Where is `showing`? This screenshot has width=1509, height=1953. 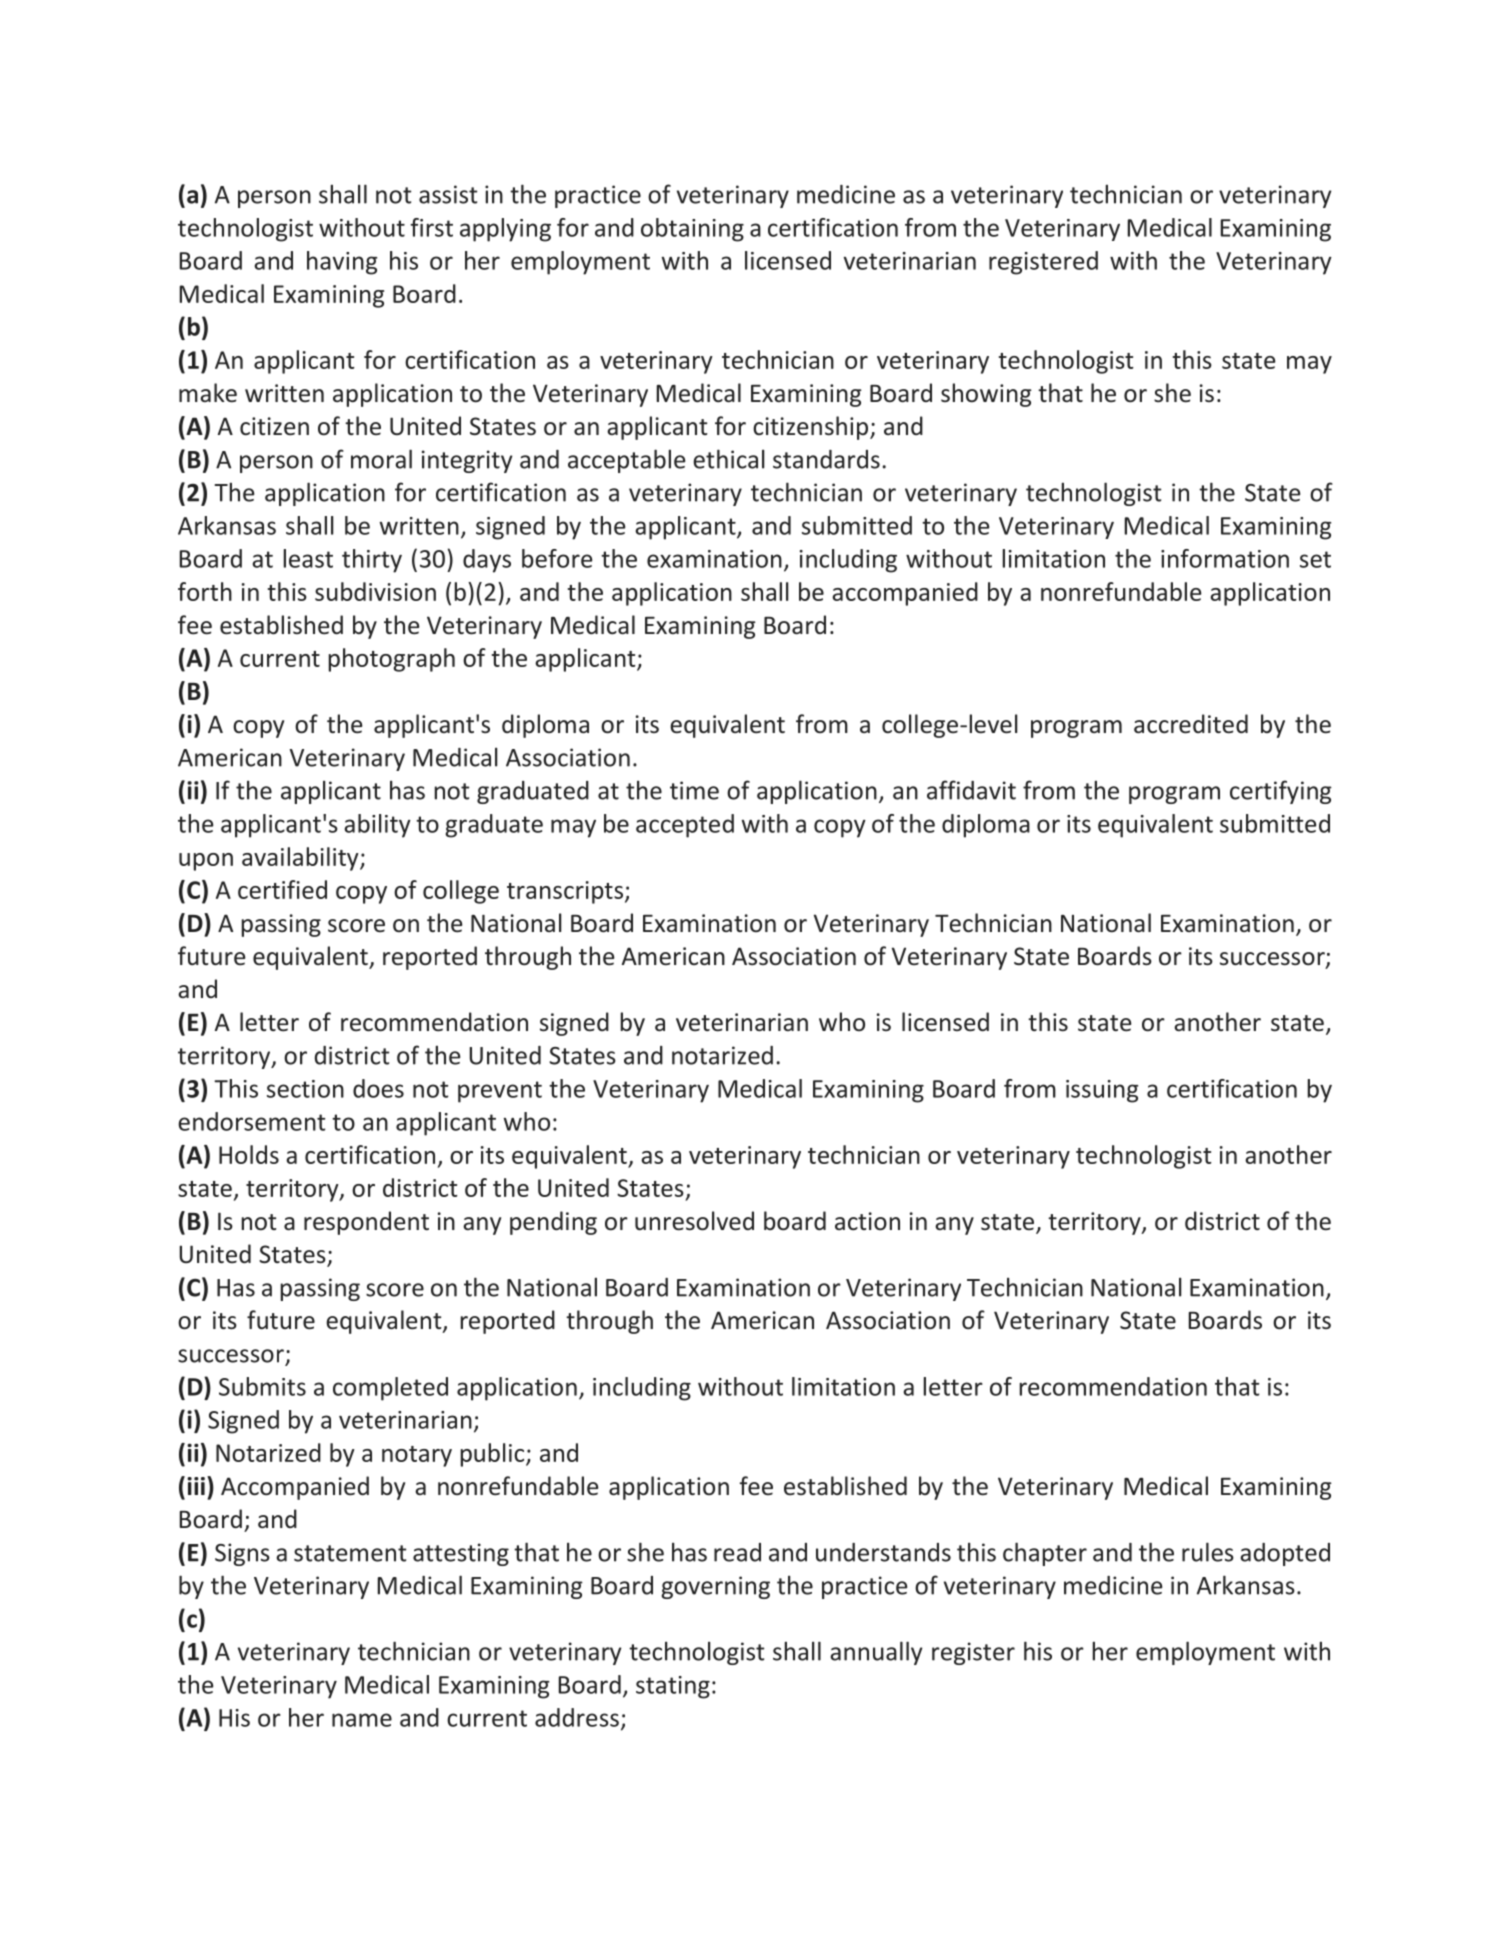
showing is located at coordinates (986, 395).
